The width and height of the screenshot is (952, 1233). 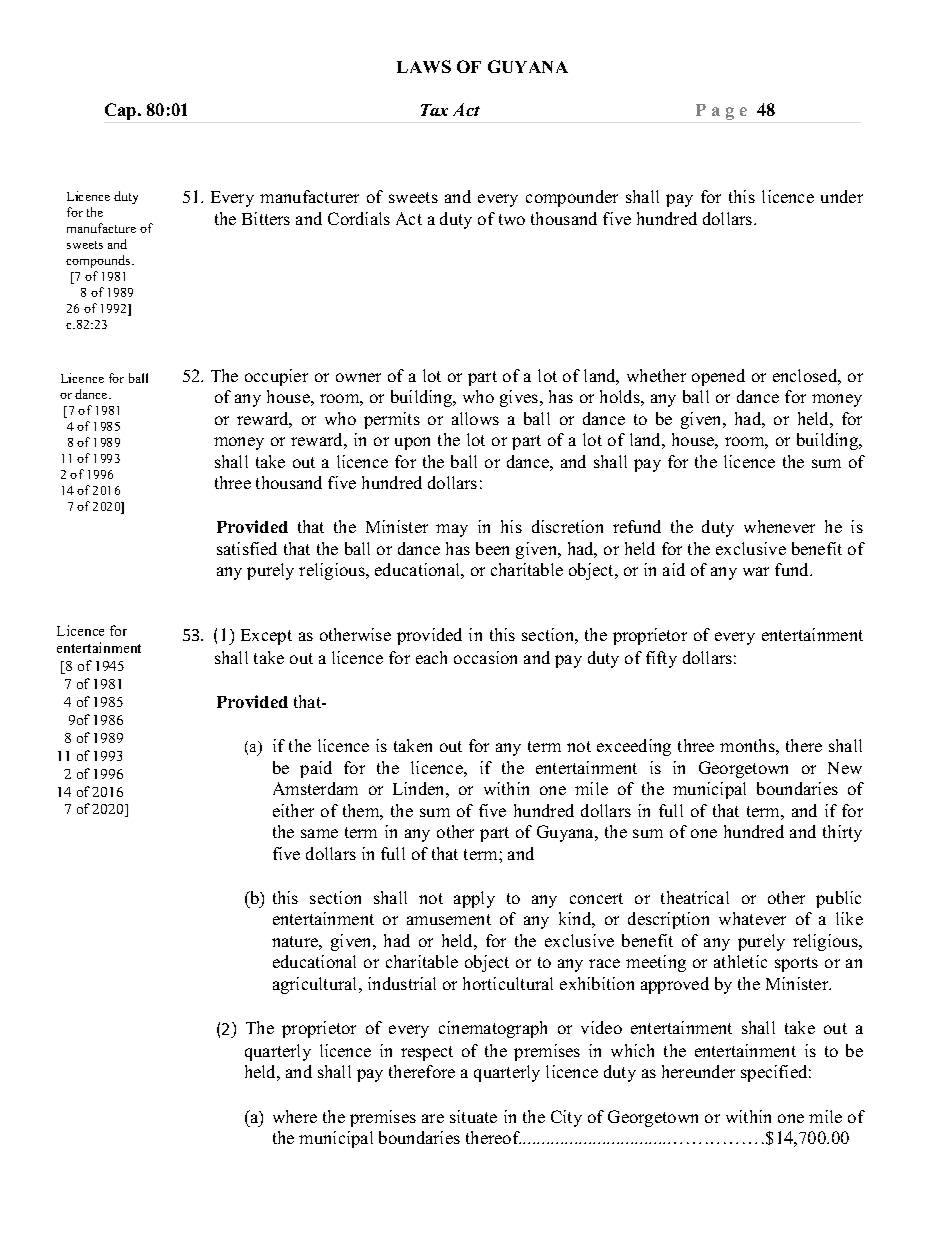 I want to click on occupier, so click(x=276, y=377).
